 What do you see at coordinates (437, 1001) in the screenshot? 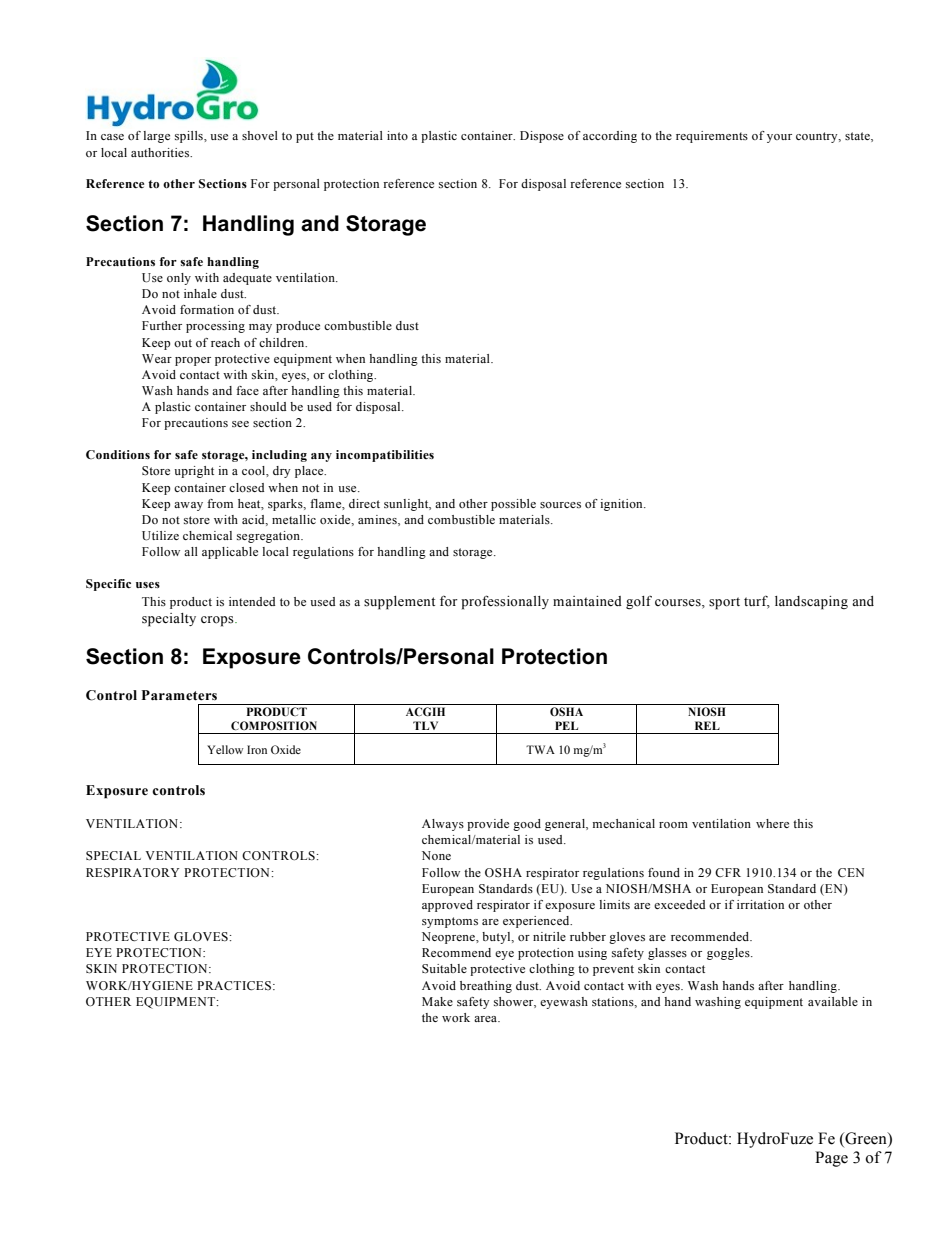
I see `Make` at bounding box center [437, 1001].
